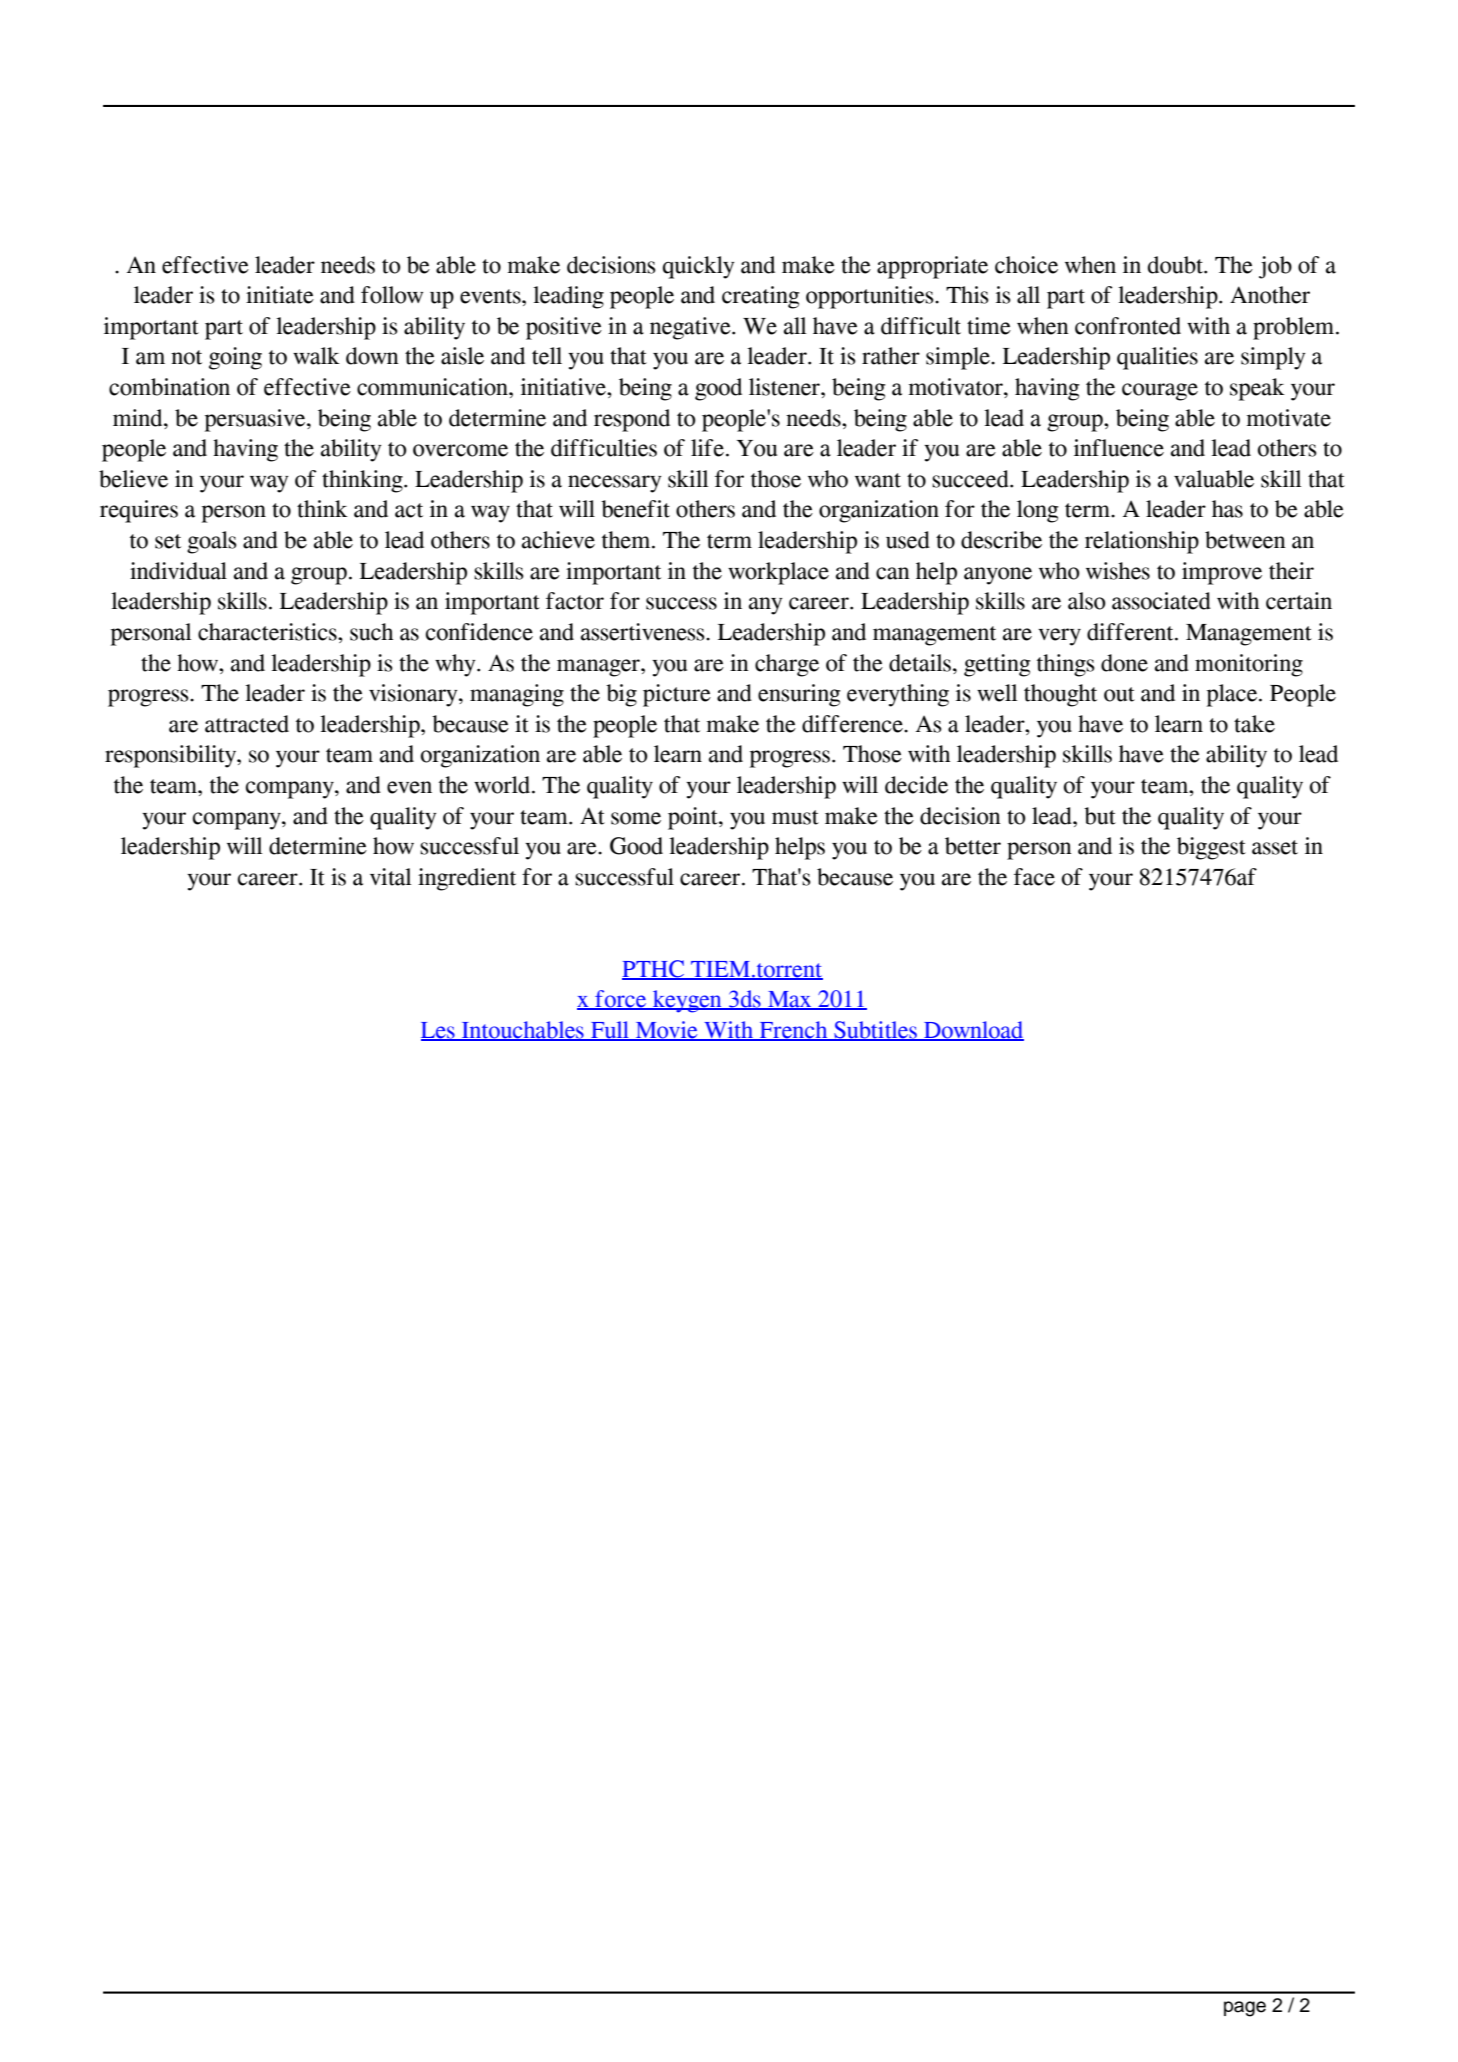  Describe the element at coordinates (1245, 2009) in the screenshot. I see `page` at that location.
